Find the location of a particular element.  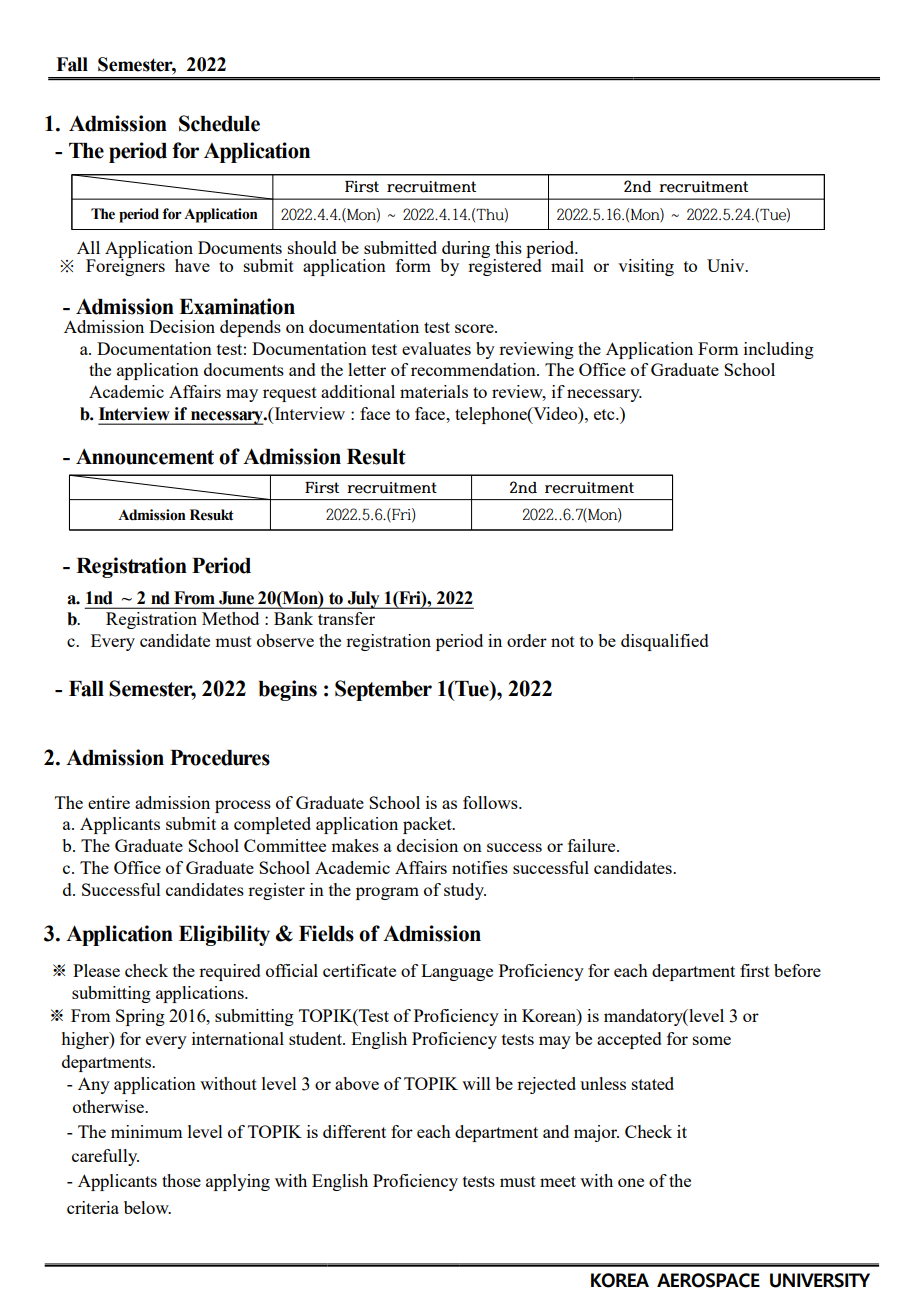

meet is located at coordinates (558, 1181).
